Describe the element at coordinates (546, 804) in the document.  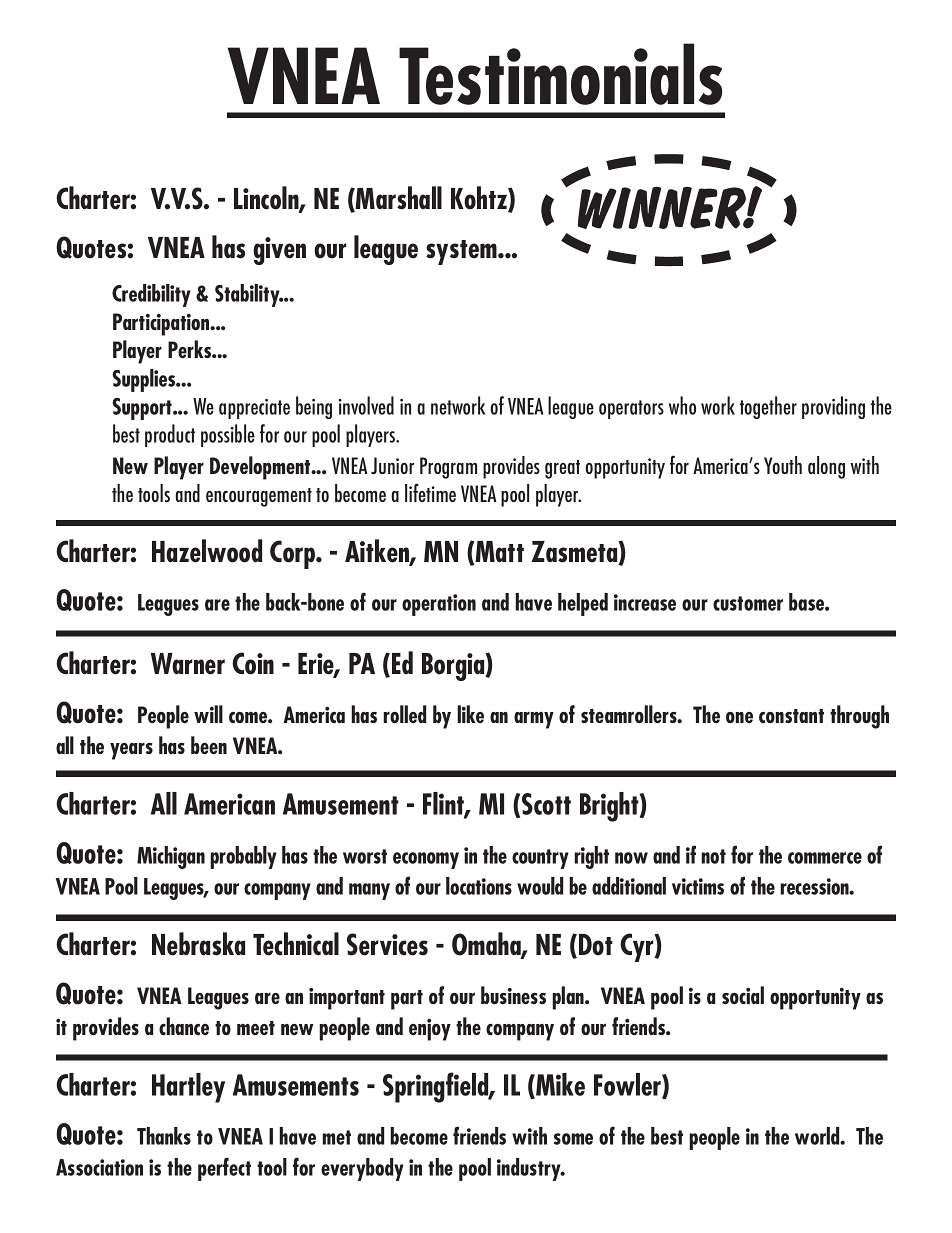
I see `Scott` at that location.
